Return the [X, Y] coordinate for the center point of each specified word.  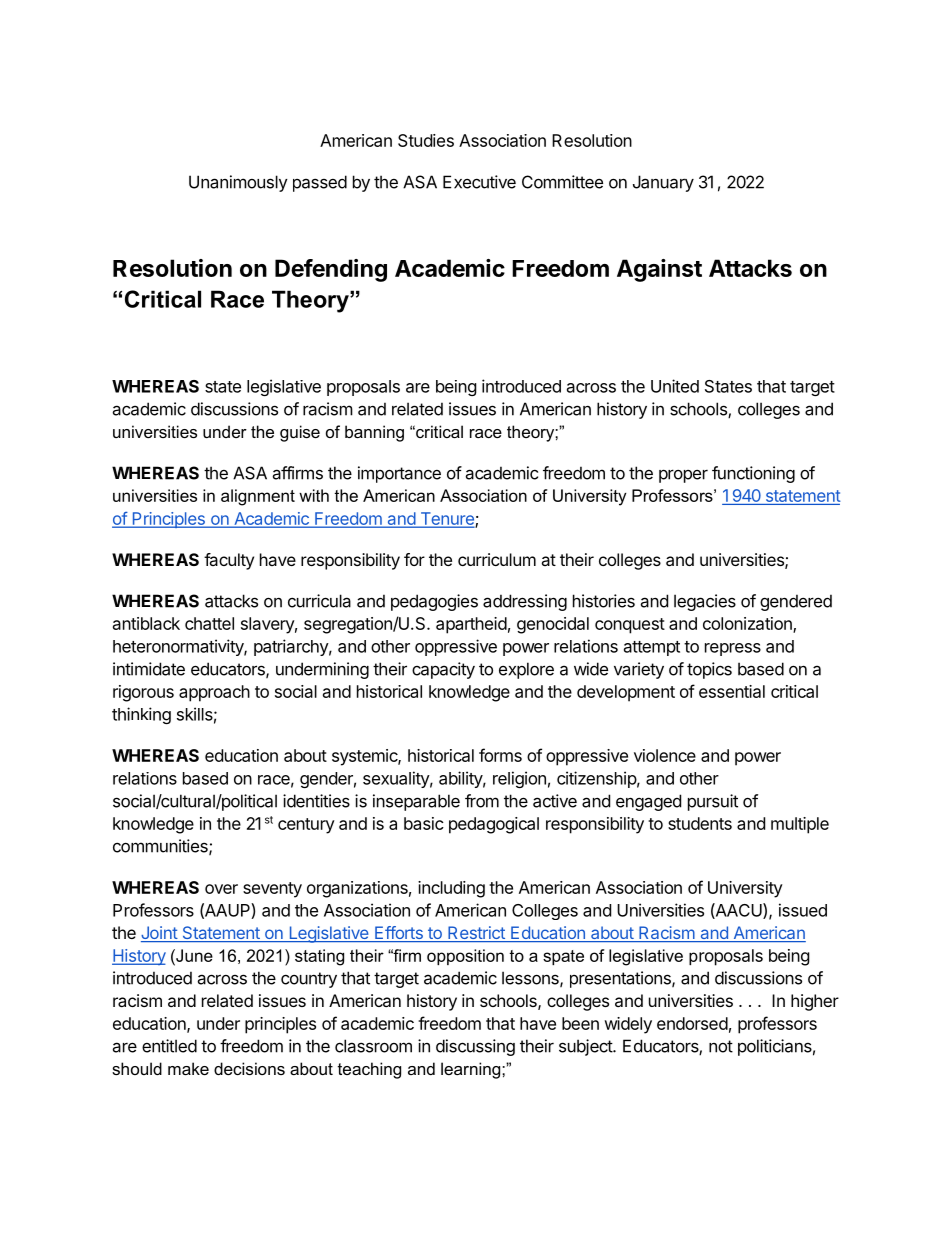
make [188, 1068]
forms [500, 755]
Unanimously [238, 183]
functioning [753, 474]
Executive [479, 182]
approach [214, 693]
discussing [475, 1047]
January [663, 183]
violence [665, 755]
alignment [258, 497]
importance [399, 474]
